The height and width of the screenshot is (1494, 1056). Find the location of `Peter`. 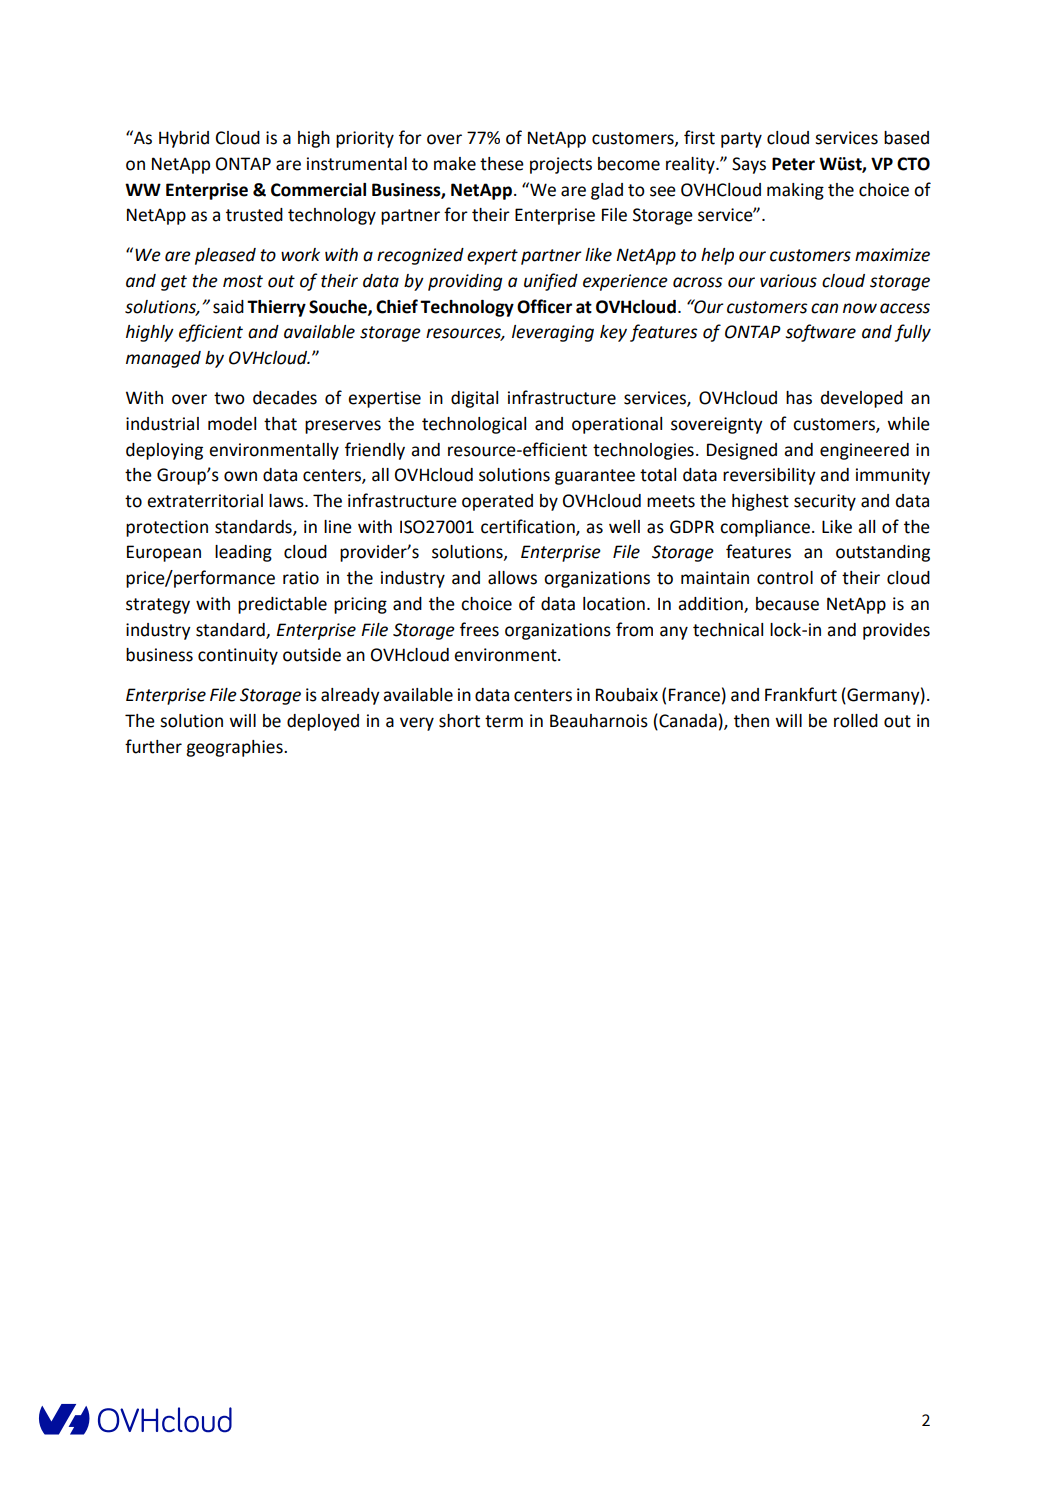

Peter is located at coordinates (793, 164).
